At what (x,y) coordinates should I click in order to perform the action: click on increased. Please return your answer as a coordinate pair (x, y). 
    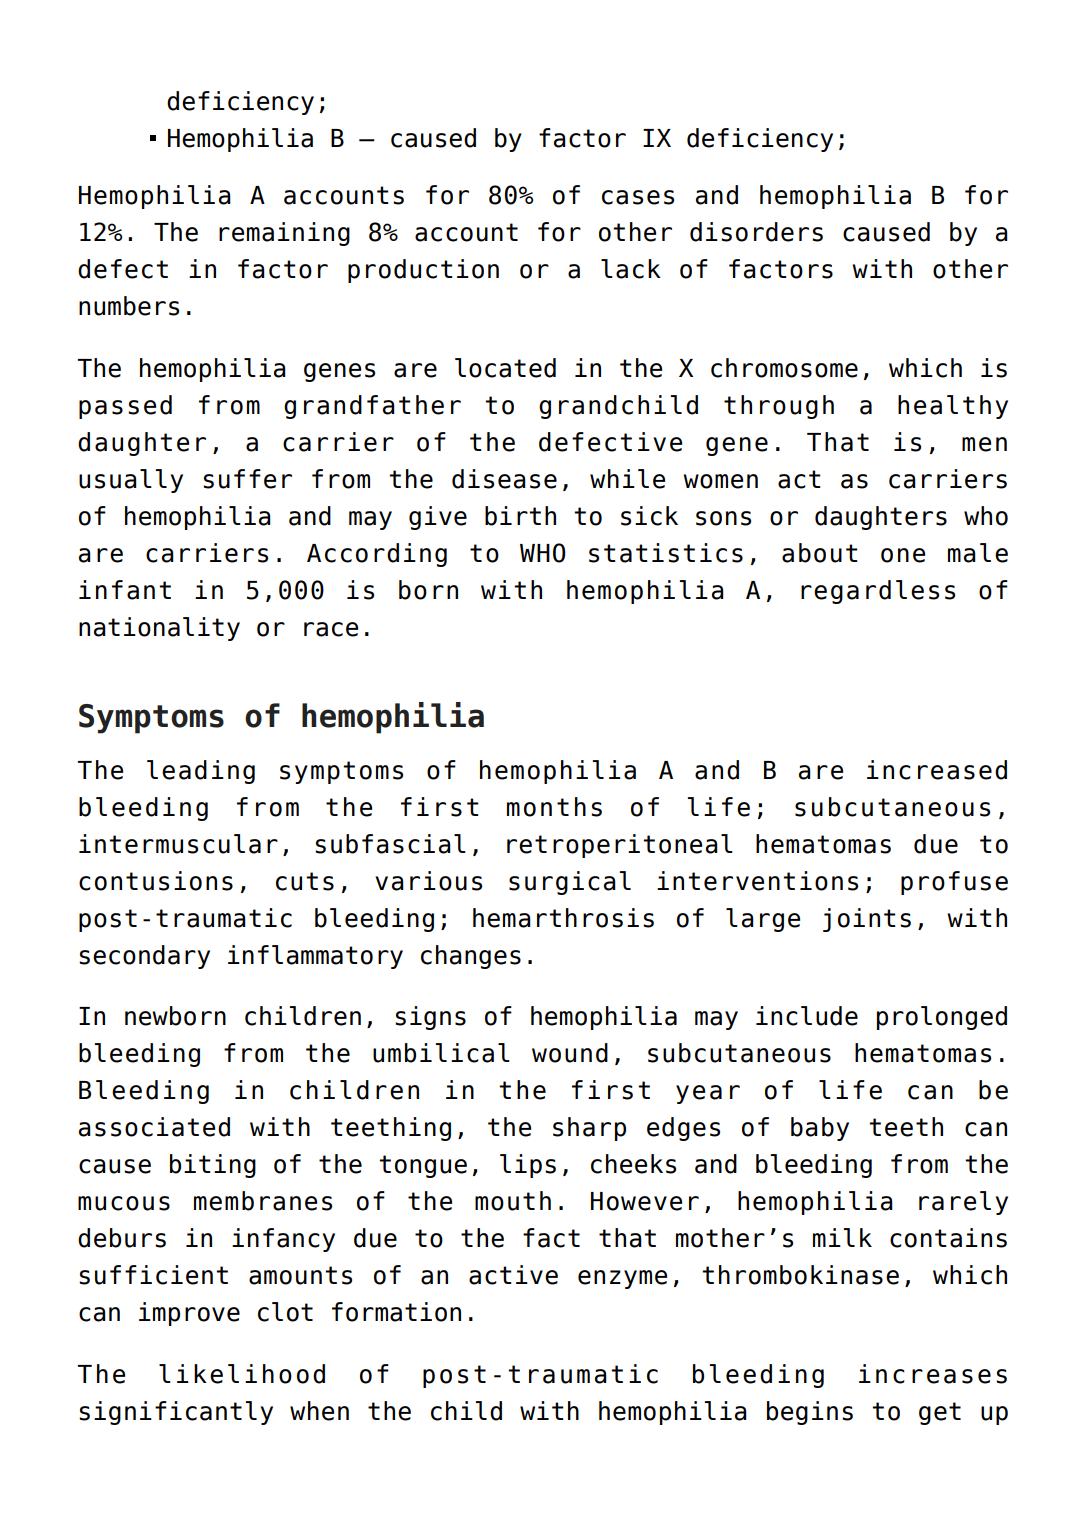
    Looking at the image, I should click on (937, 770).
